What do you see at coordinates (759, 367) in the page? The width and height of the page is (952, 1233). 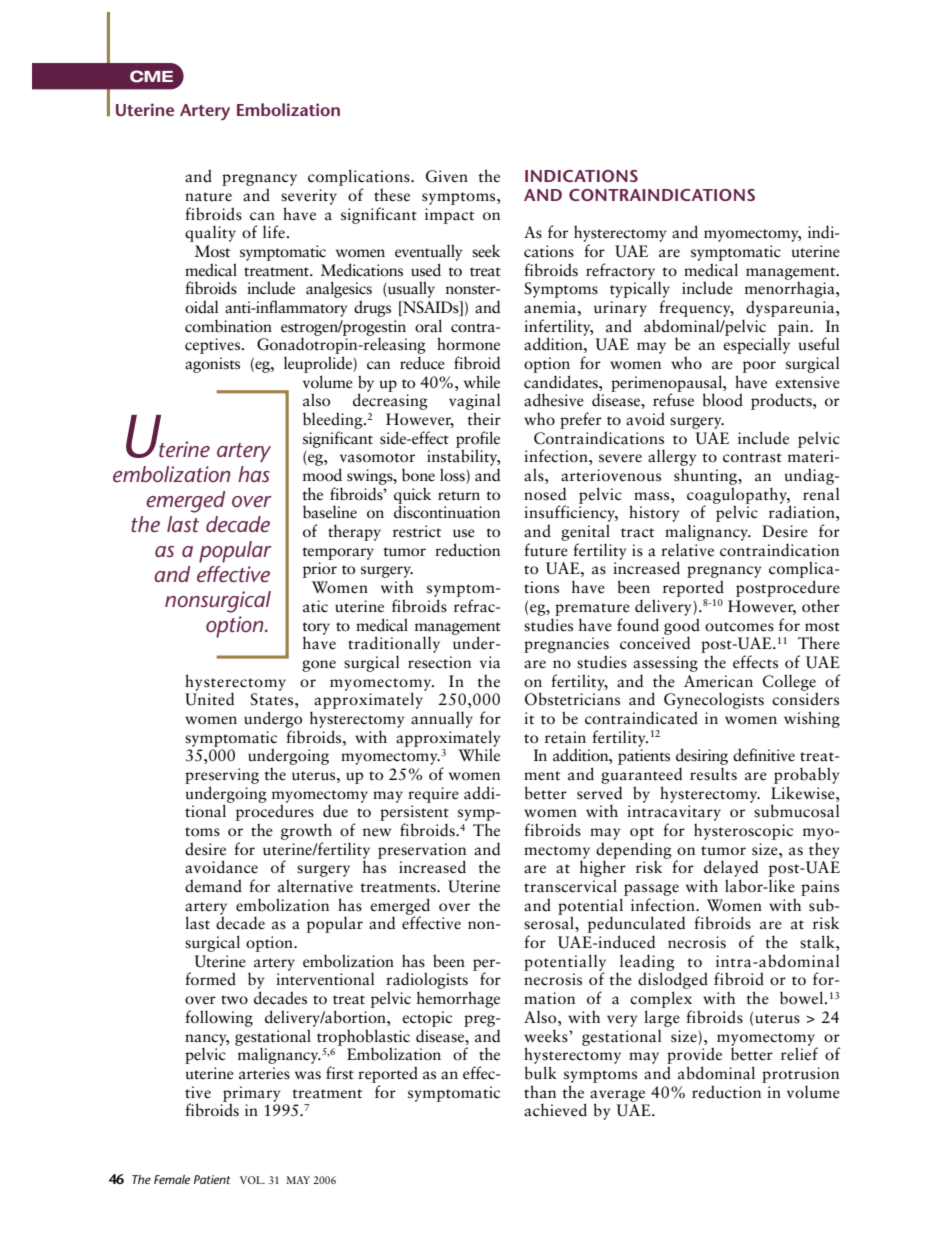 I see `poor` at bounding box center [759, 367].
